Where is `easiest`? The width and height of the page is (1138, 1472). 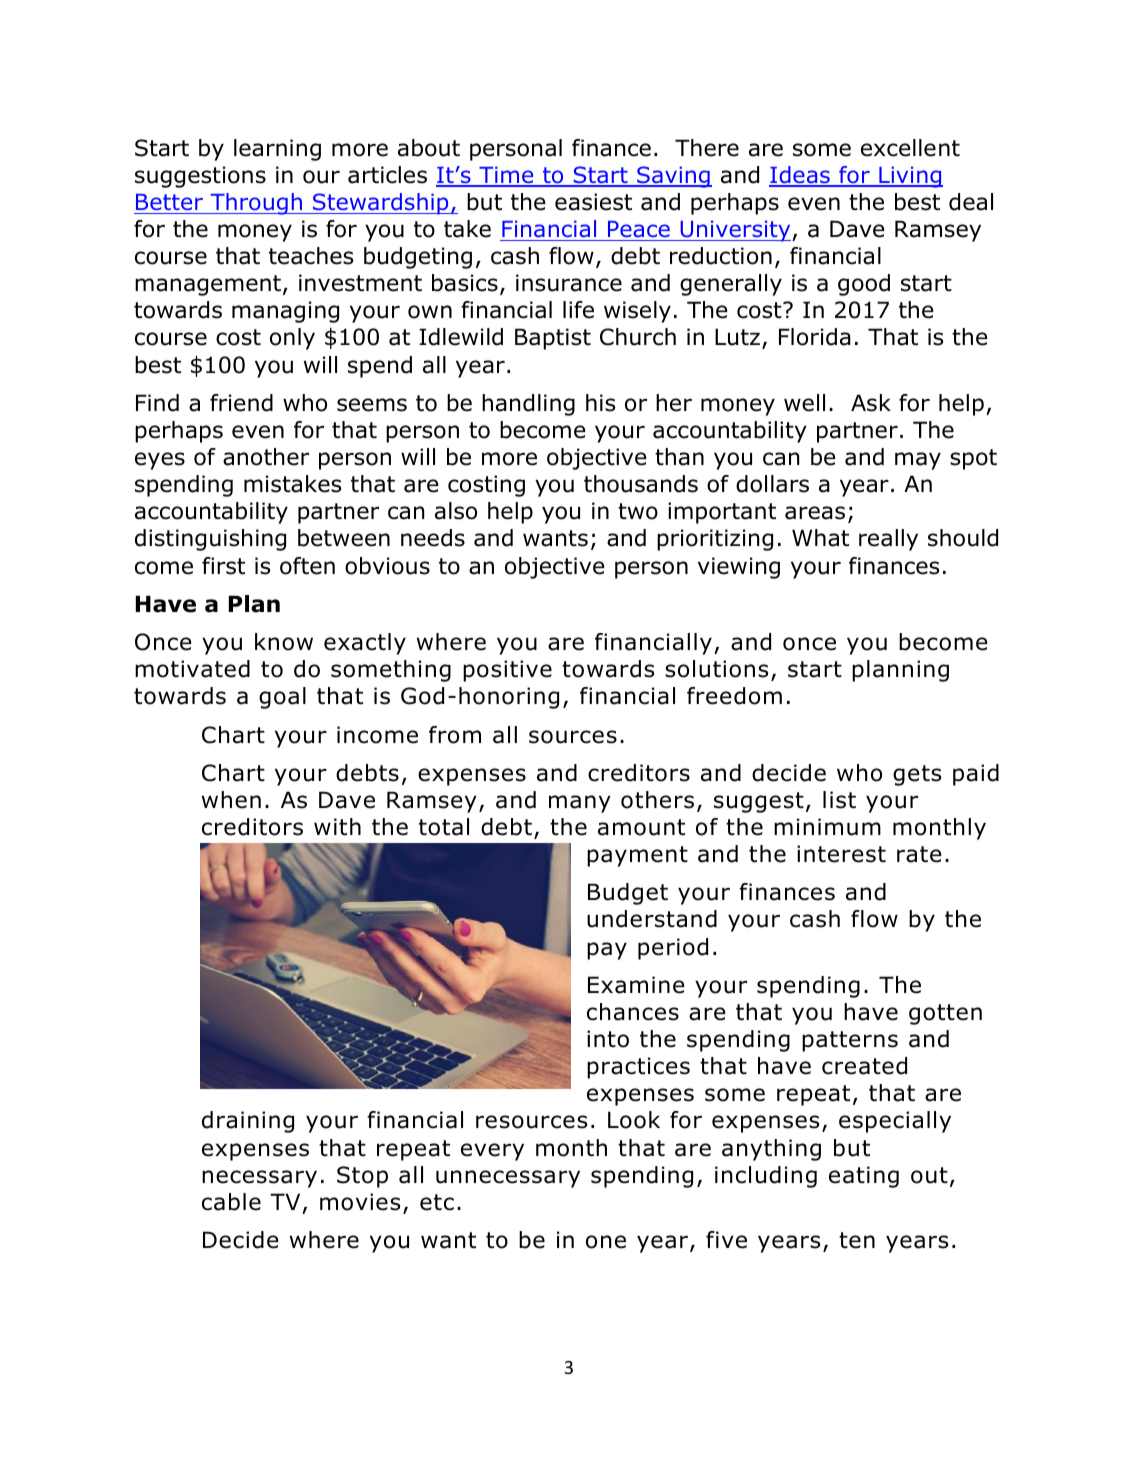 easiest is located at coordinates (593, 202).
